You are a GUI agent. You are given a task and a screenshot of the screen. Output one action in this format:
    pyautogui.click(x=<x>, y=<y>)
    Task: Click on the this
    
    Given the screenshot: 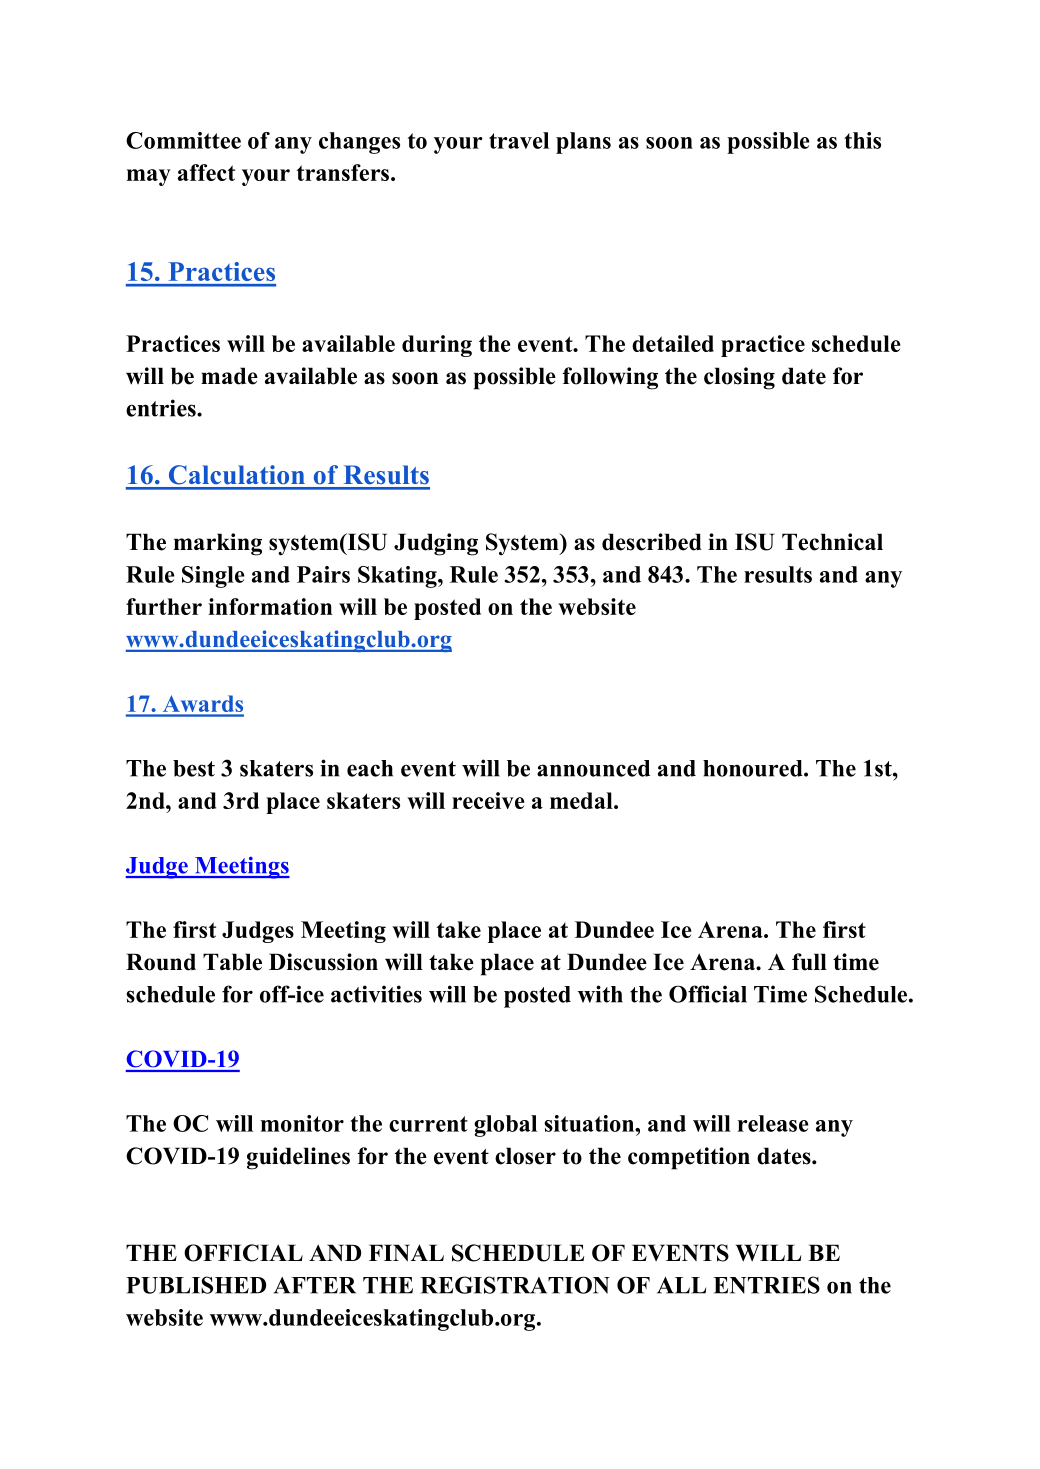 What is the action you would take?
    pyautogui.click(x=862, y=140)
